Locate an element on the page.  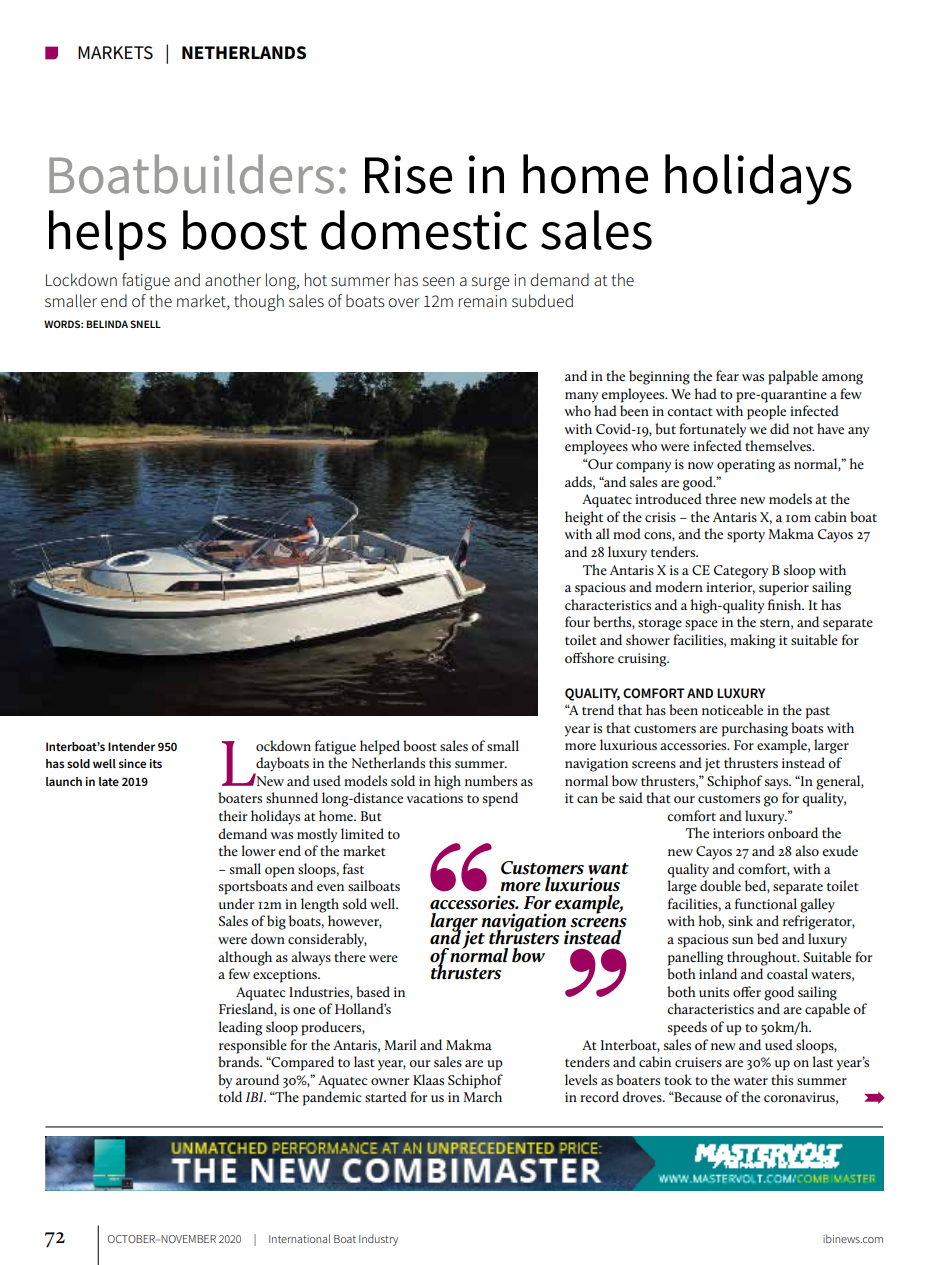
many is located at coordinates (581, 397).
